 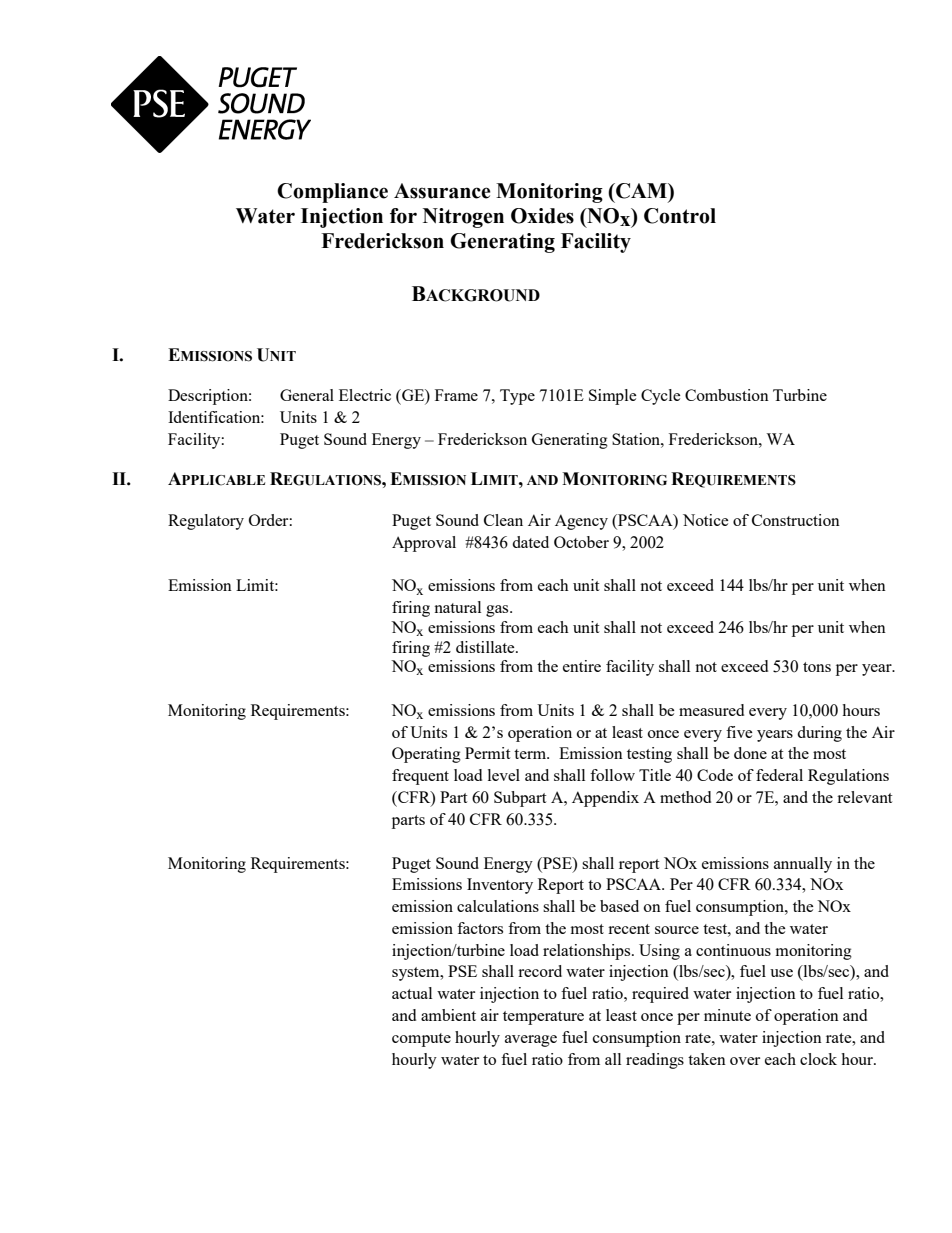 What do you see at coordinates (796, 520) in the screenshot?
I see `Construction` at bounding box center [796, 520].
